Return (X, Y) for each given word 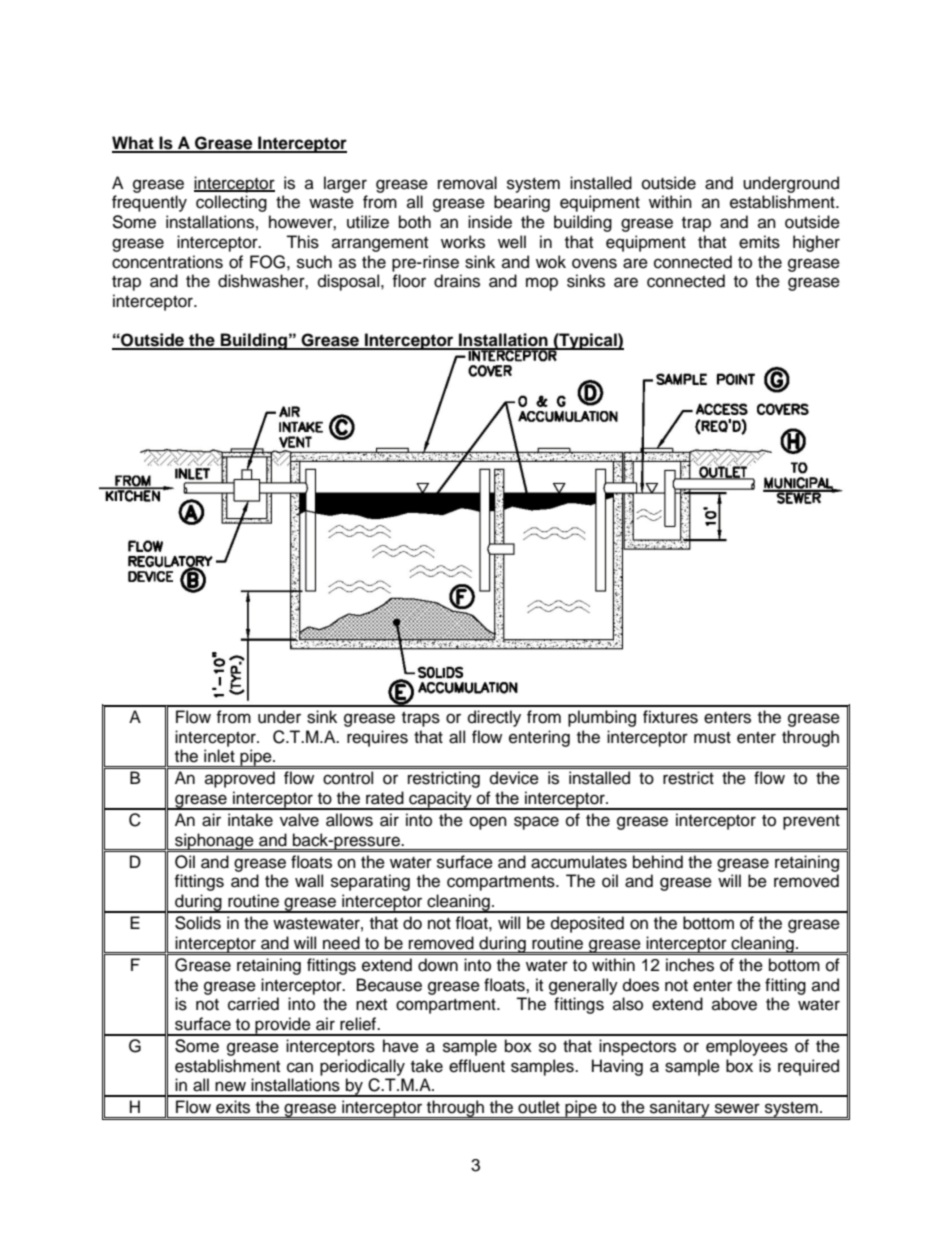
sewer (737, 1108)
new (230, 1086)
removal (467, 183)
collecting (231, 203)
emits (759, 242)
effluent (477, 1066)
